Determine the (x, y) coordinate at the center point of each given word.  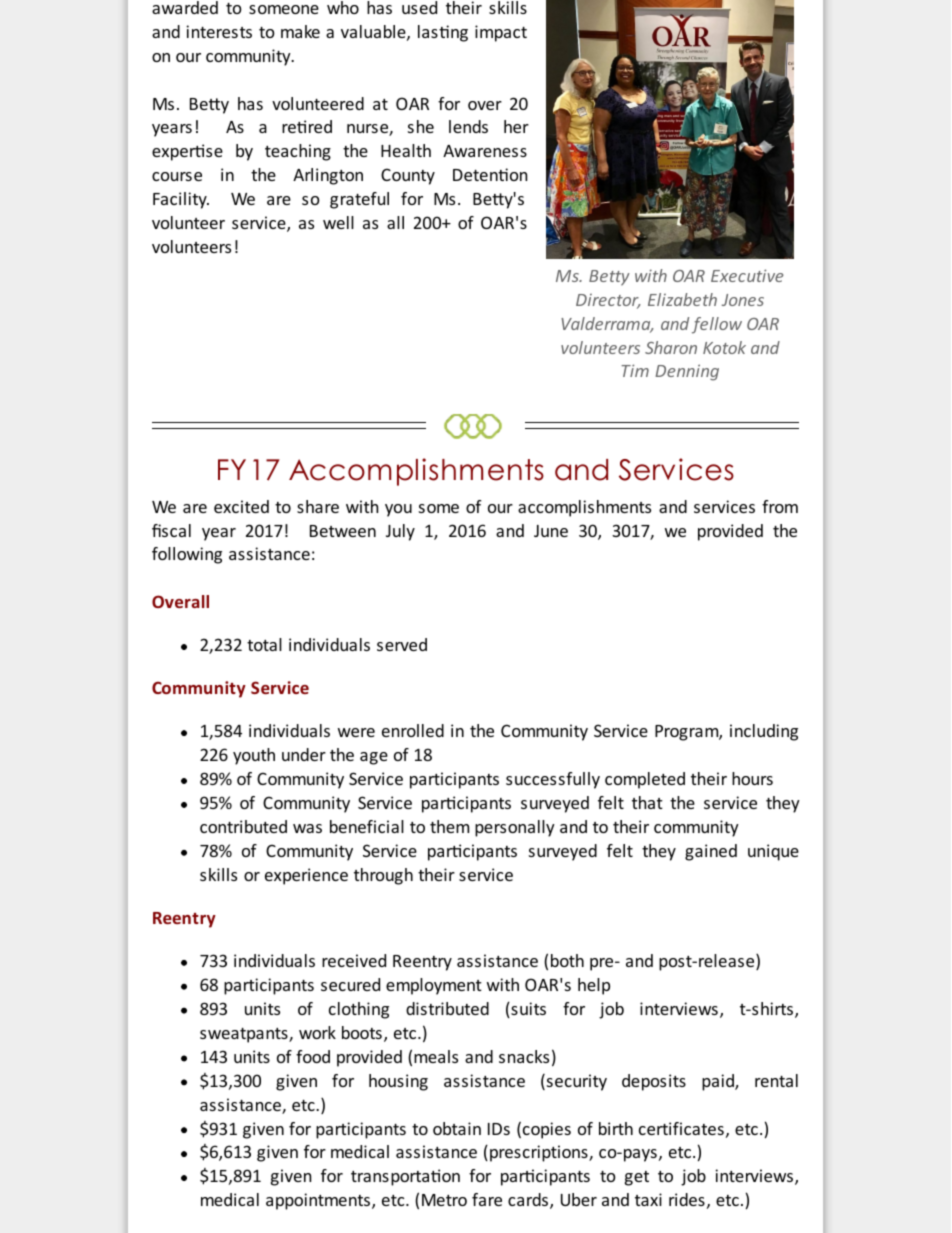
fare (487, 1199)
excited (241, 506)
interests (219, 31)
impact (501, 33)
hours (752, 778)
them (449, 826)
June (551, 531)
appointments (318, 1201)
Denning (687, 372)
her (516, 126)
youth (254, 756)
